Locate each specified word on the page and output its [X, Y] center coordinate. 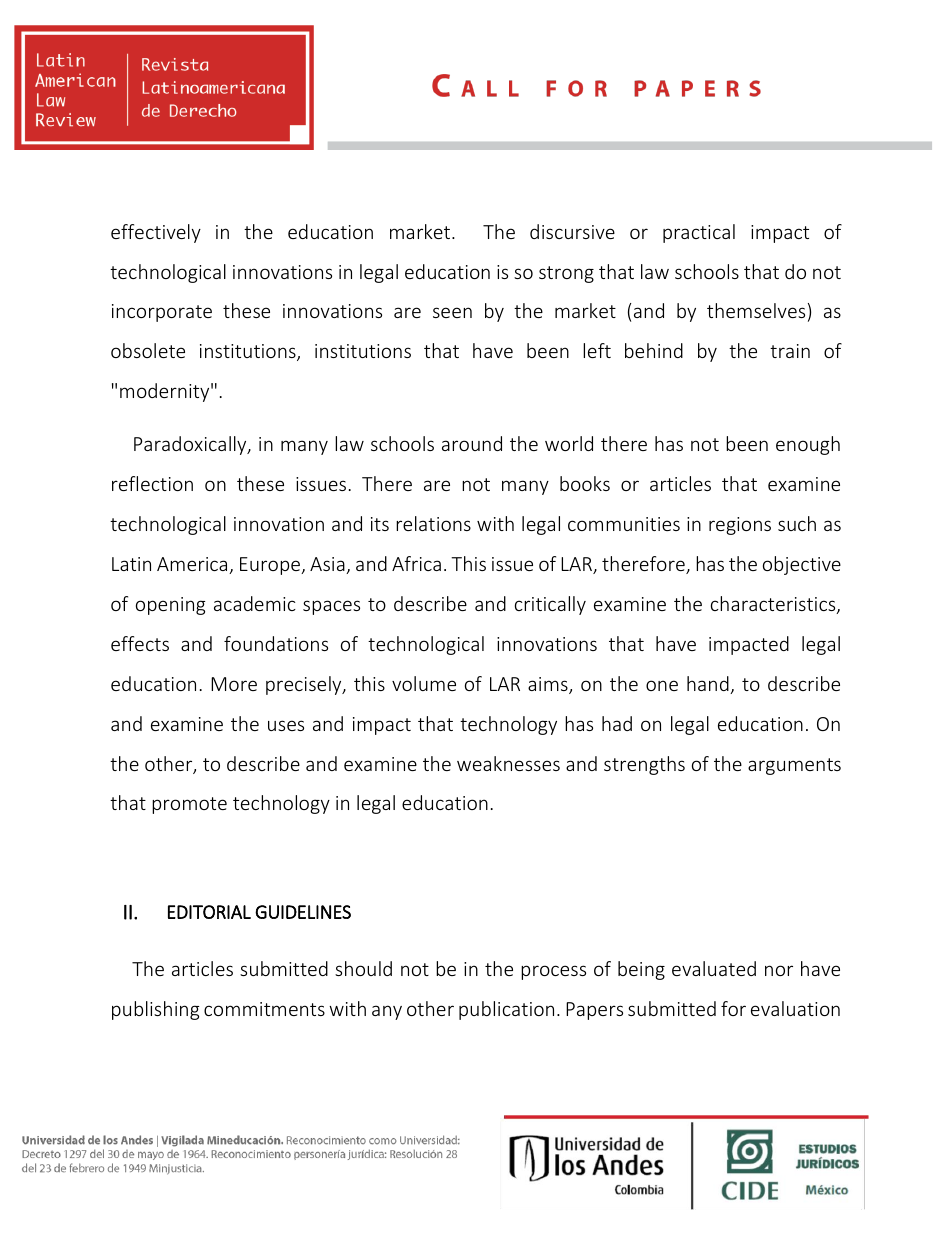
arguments [794, 766]
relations [433, 523]
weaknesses [508, 763]
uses [286, 725]
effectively [156, 233]
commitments [264, 1009]
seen [452, 312]
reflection [152, 483]
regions [740, 526]
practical [699, 233]
